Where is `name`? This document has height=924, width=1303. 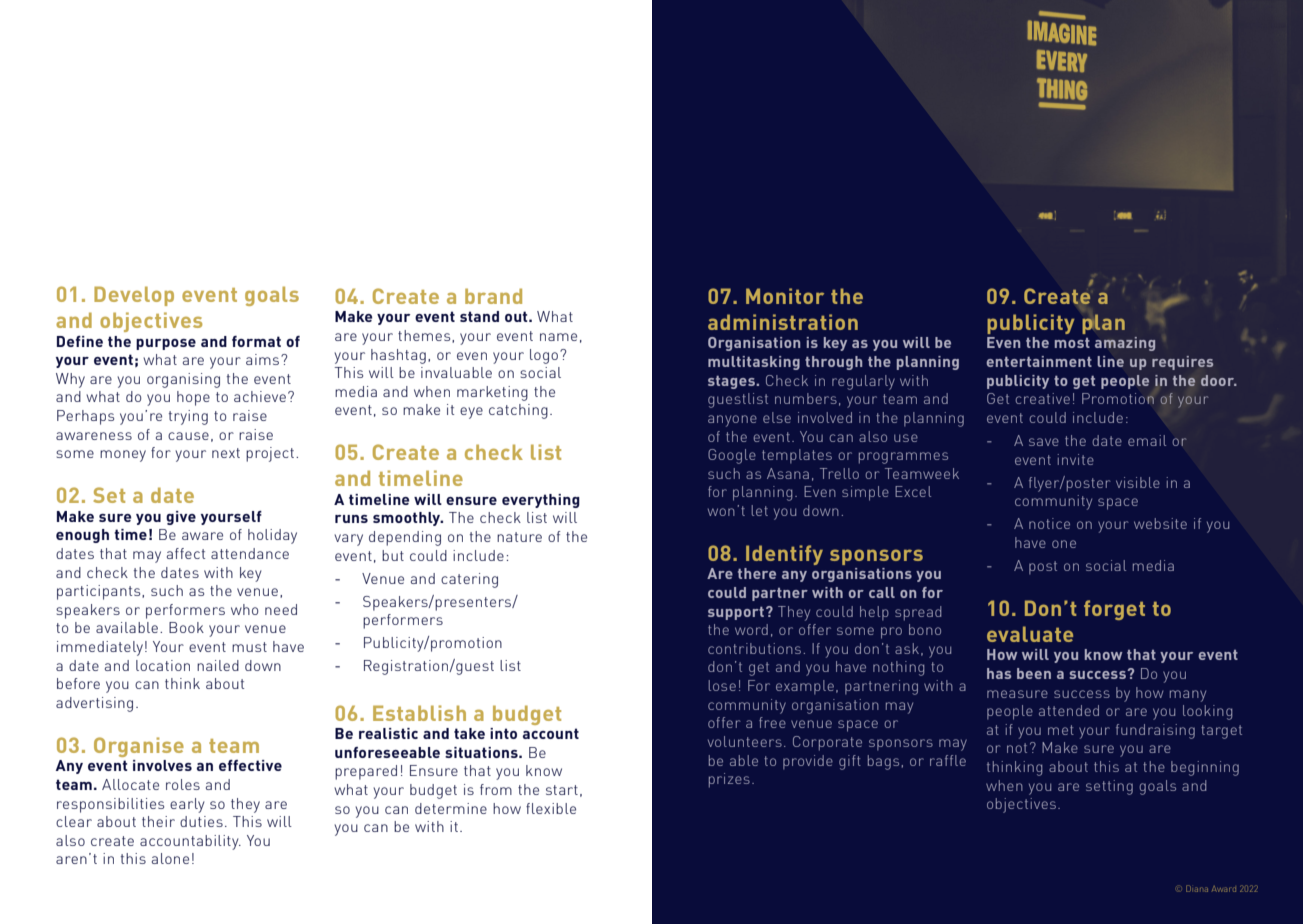
name is located at coordinates (558, 337).
